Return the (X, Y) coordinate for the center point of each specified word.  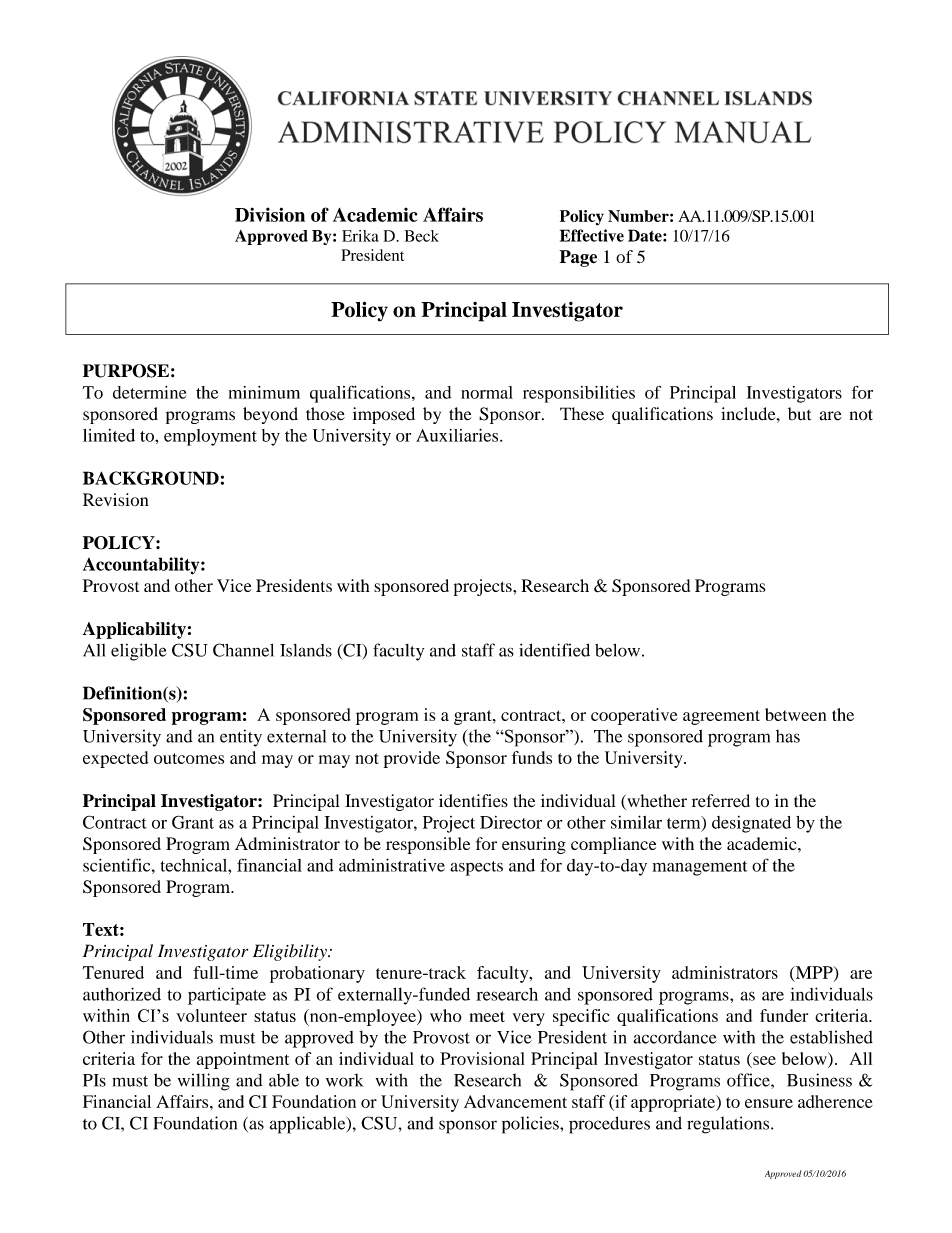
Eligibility (291, 952)
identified (554, 650)
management (699, 868)
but (799, 414)
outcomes (189, 758)
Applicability (134, 630)
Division (270, 214)
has (788, 736)
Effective (592, 235)
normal (487, 392)
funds (532, 757)
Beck (422, 236)
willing (204, 1082)
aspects (476, 868)
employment (210, 437)
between (795, 714)
